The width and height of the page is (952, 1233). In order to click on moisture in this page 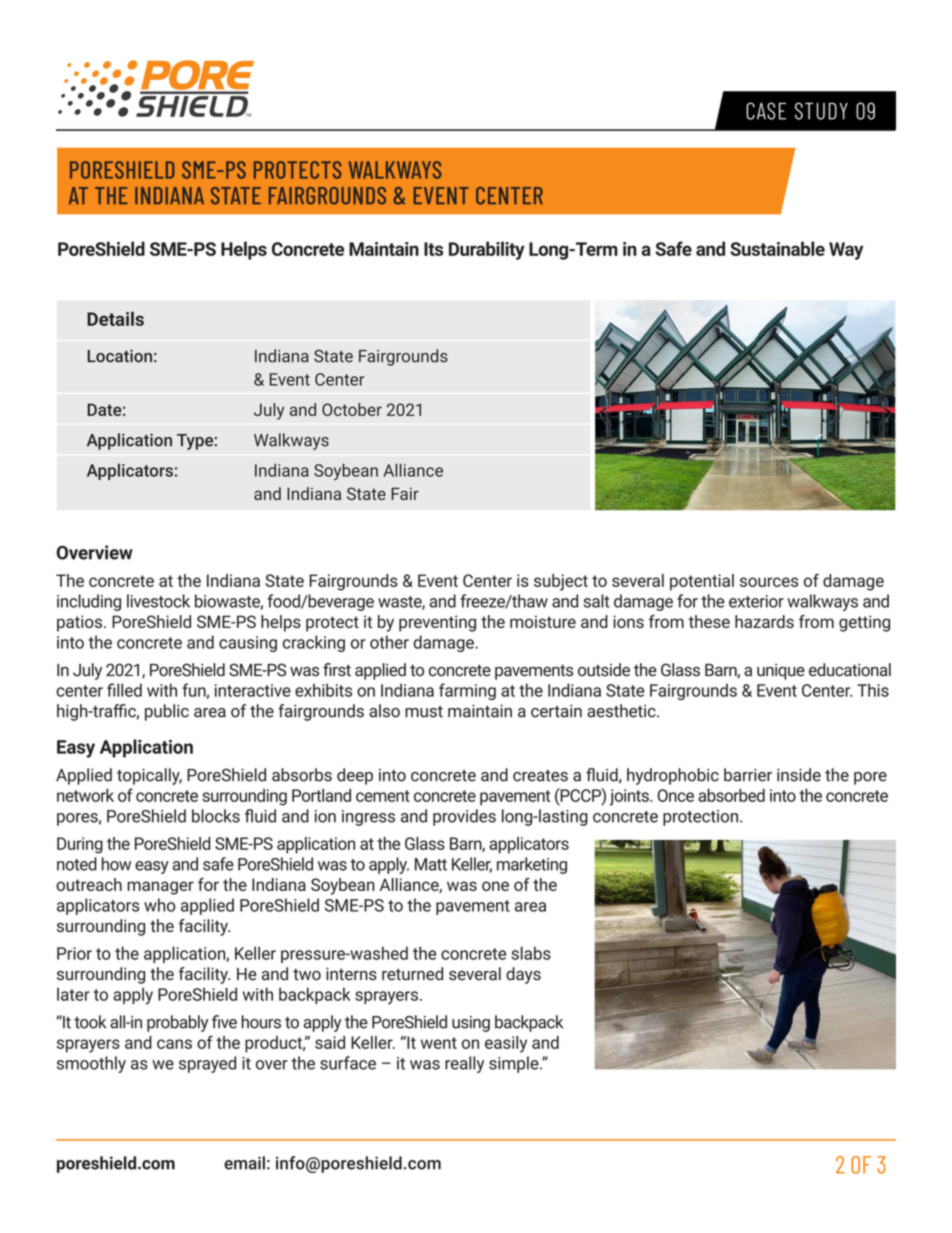, I will do `click(543, 621)`.
